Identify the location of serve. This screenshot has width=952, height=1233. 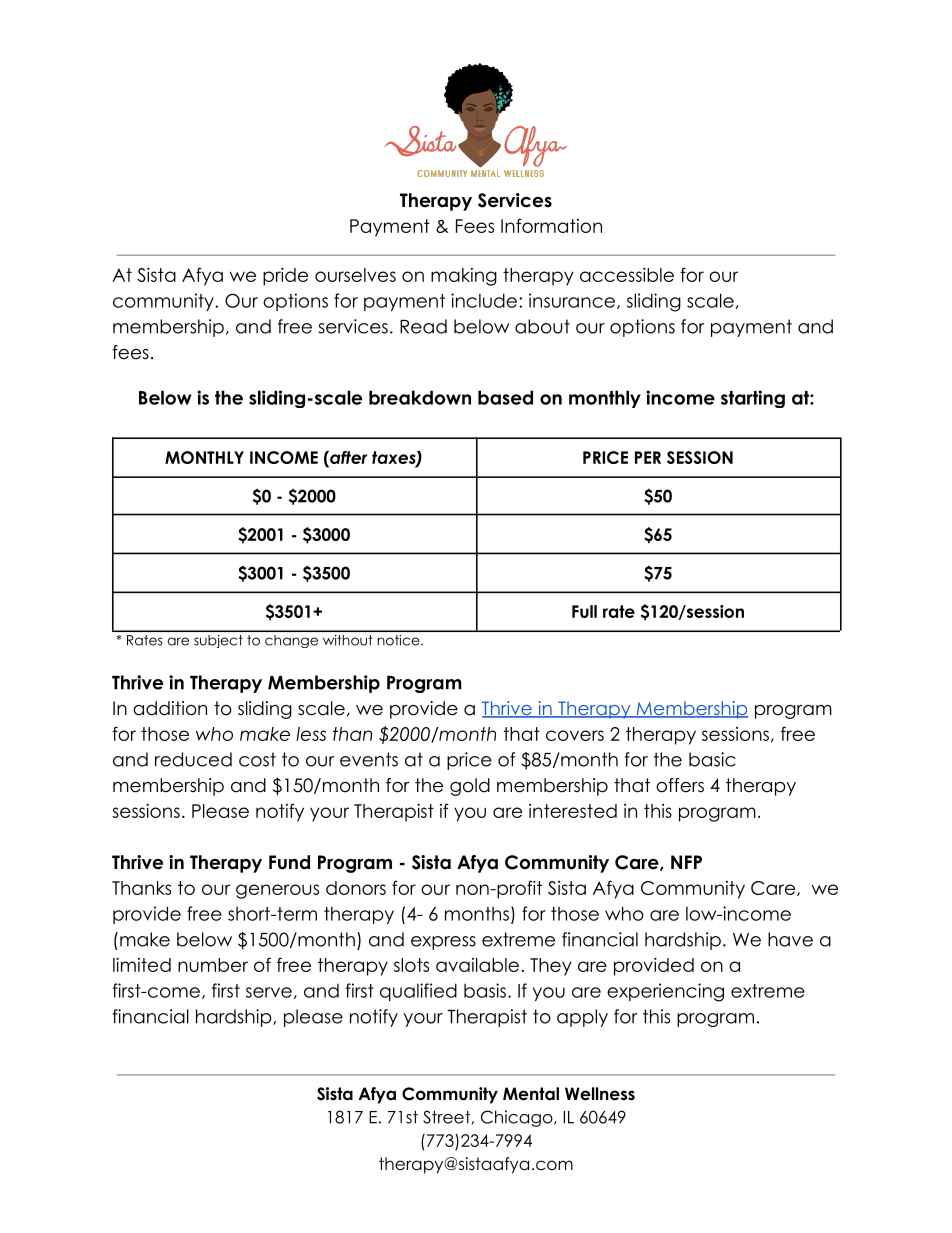
(269, 992).
